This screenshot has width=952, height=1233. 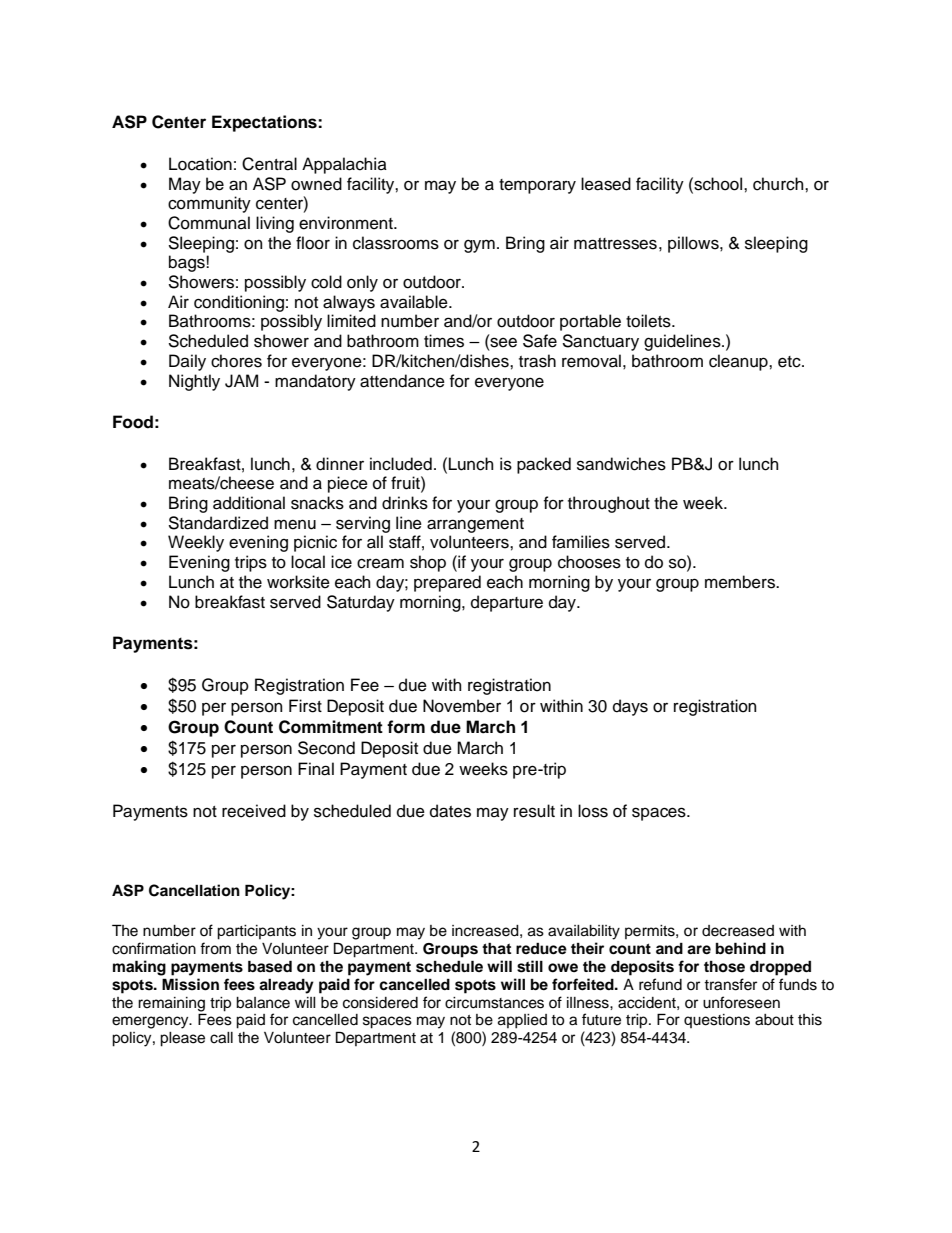 I want to click on members, so click(x=741, y=582).
